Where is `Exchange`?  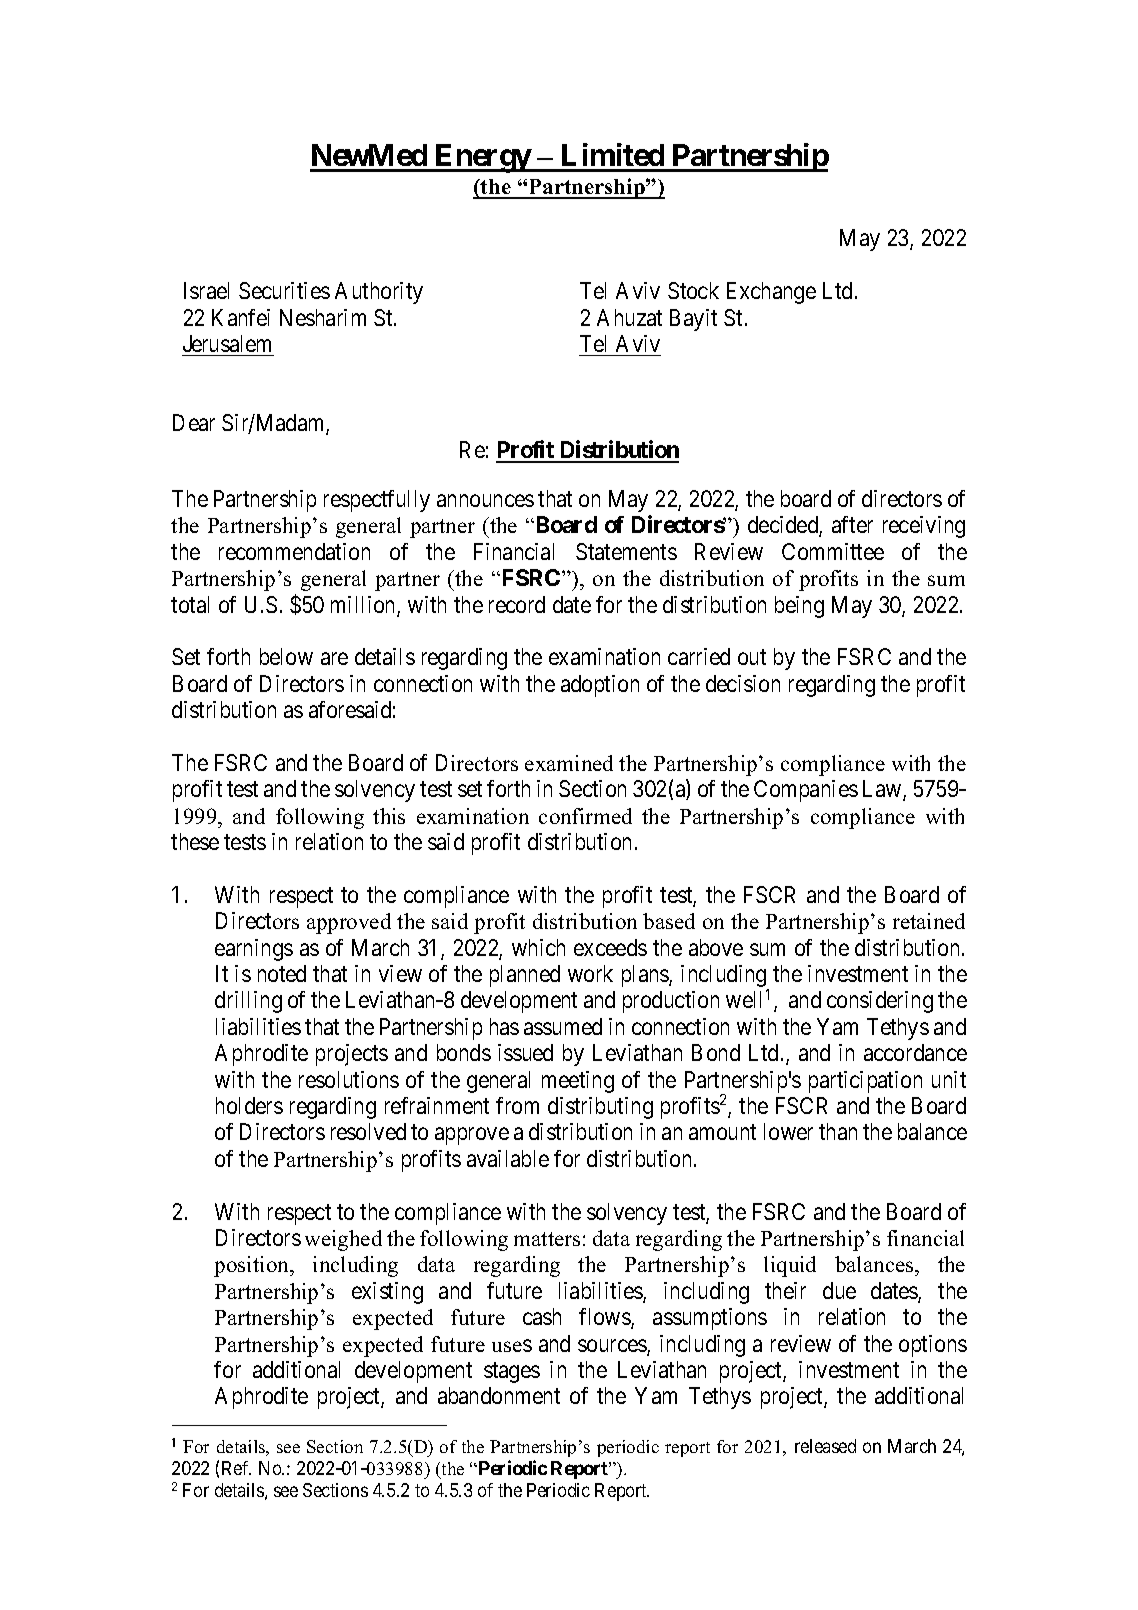
Exchange is located at coordinates (771, 293).
